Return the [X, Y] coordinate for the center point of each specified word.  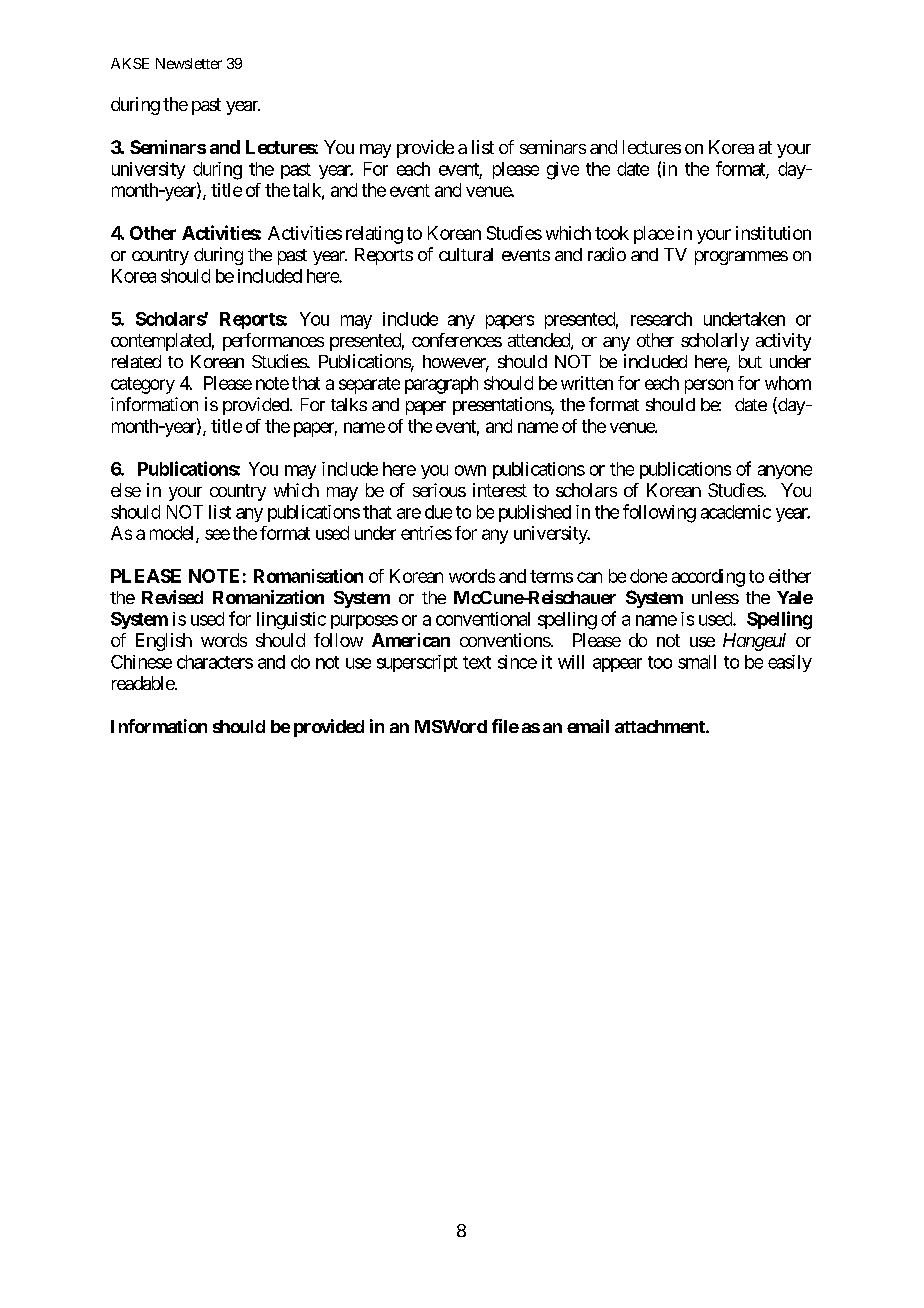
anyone [785, 472]
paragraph [441, 385]
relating [374, 235]
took [612, 233]
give [563, 171]
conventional [483, 619]
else [126, 490]
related [136, 361]
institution [773, 233]
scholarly [715, 342]
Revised [172, 597]
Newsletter [189, 63]
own [470, 470]
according [708, 578]
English [164, 642]
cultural [466, 254]
